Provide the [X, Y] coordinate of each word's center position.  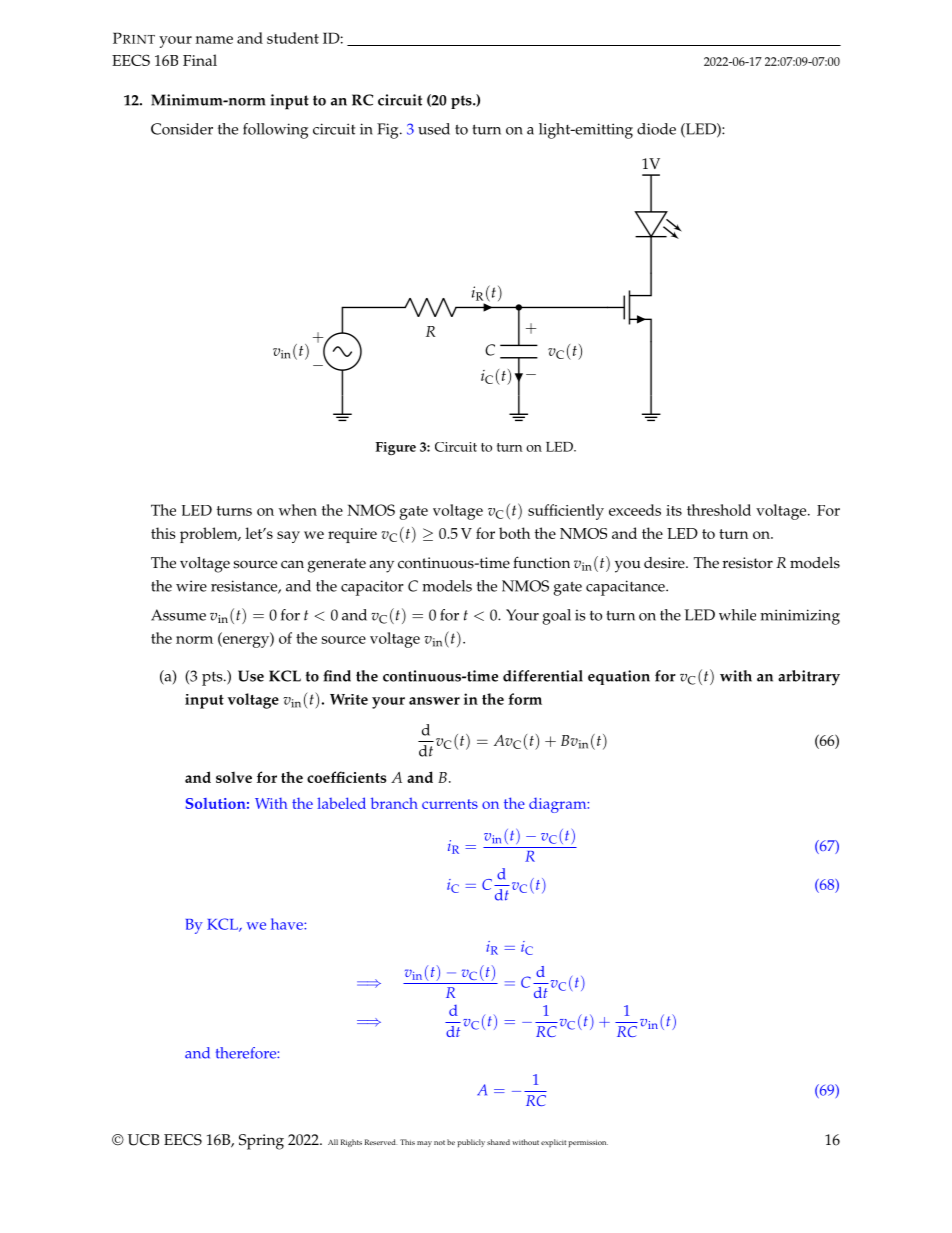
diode [656, 129]
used [434, 129]
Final [200, 60]
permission [588, 1143]
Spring [261, 1142]
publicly [471, 1143]
